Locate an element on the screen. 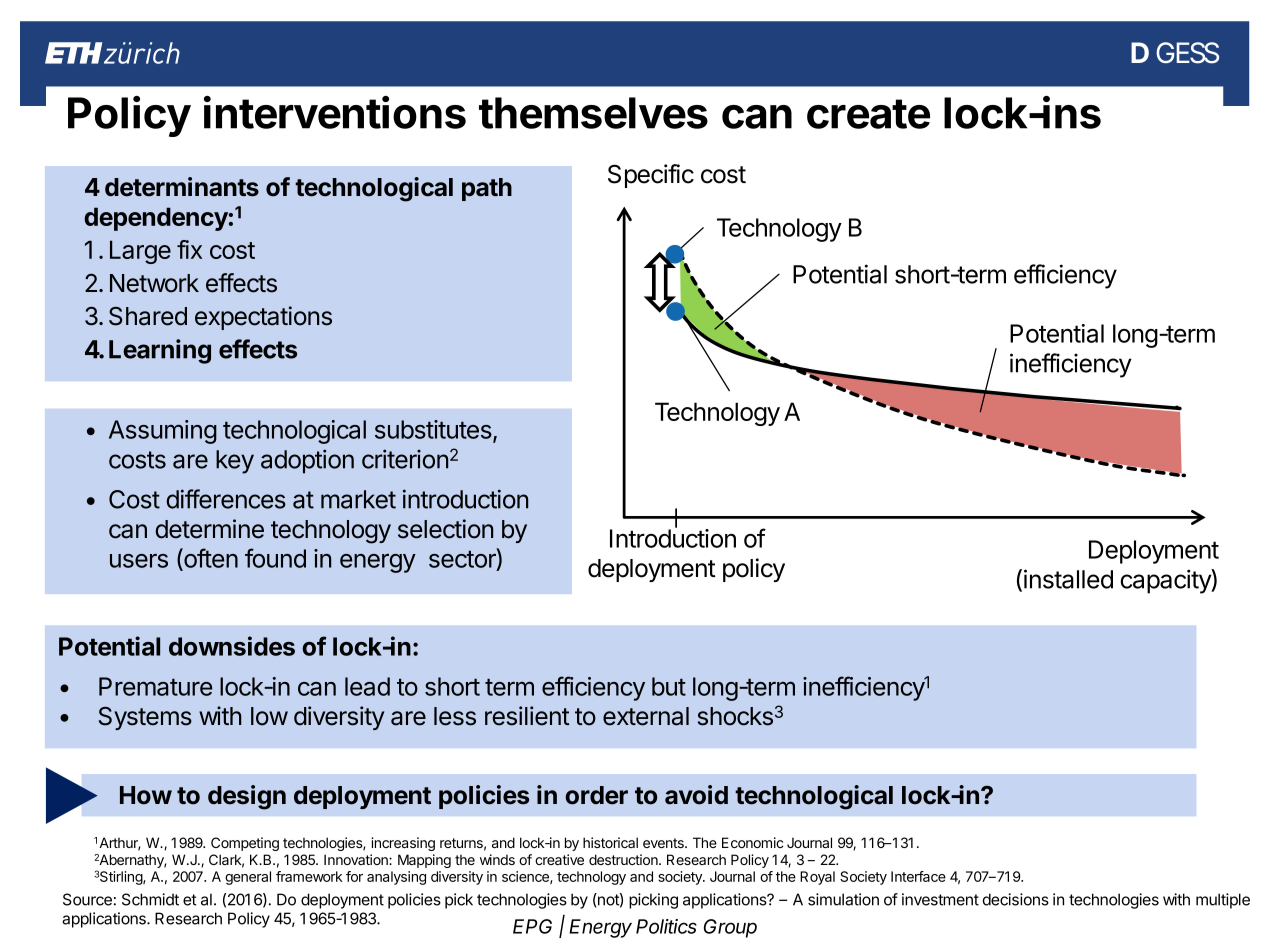 Image resolution: width=1269 pixels, height=951 pixels. substitutes is located at coordinates (433, 429).
